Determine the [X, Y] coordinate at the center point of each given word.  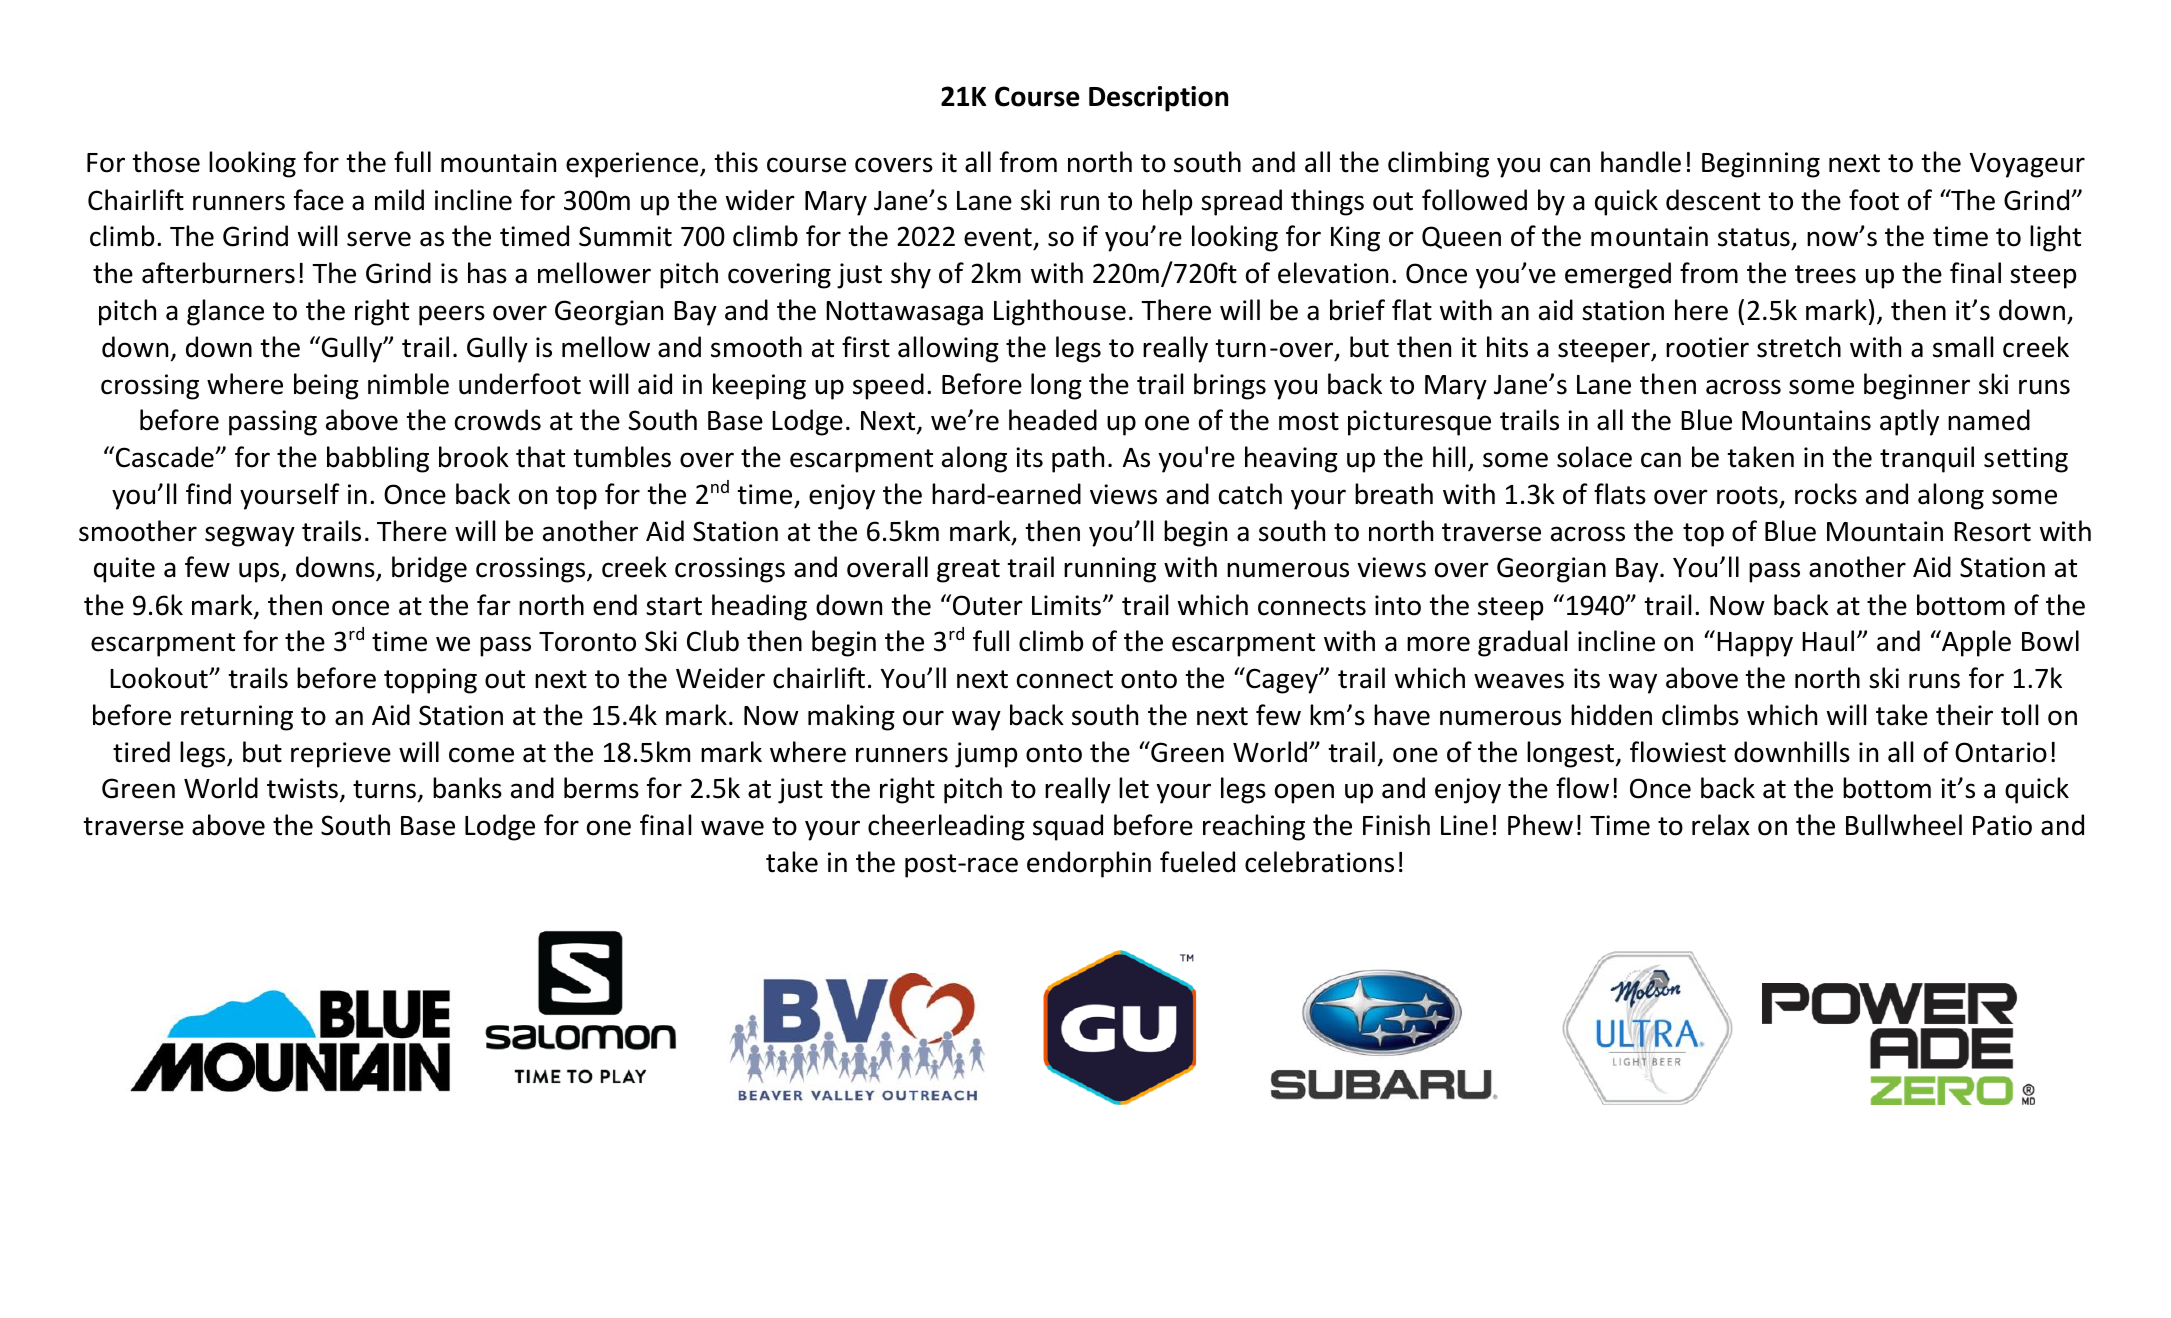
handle [1641, 162]
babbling [378, 459]
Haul [1828, 641]
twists [302, 788]
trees [1825, 274]
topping [430, 681]
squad [1068, 827]
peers [452, 315]
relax [1721, 825]
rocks [1826, 494]
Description [1158, 99]
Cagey [1282, 680]
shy [911, 275]
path [1078, 459]
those [166, 162]
